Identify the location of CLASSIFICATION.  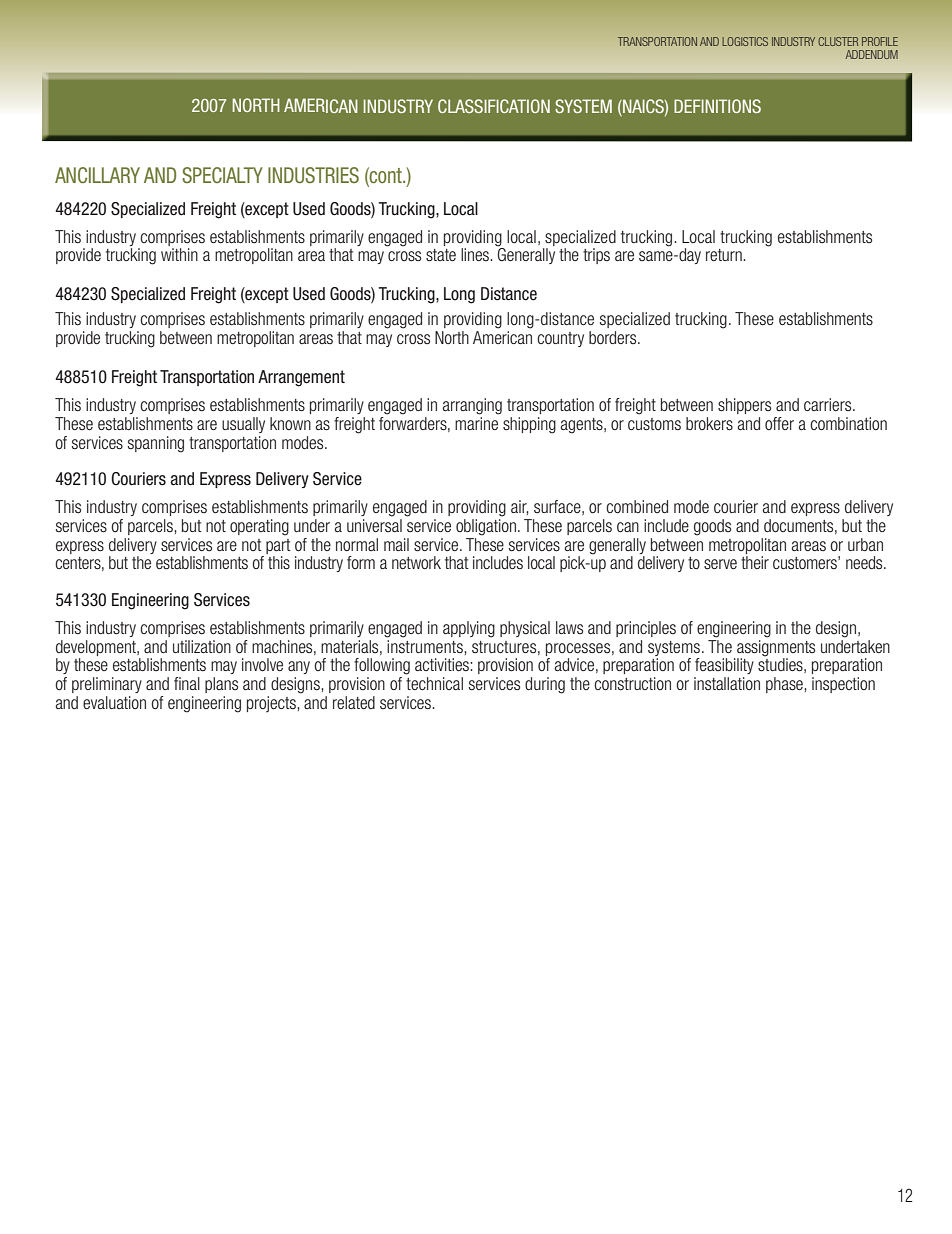
(494, 106).
